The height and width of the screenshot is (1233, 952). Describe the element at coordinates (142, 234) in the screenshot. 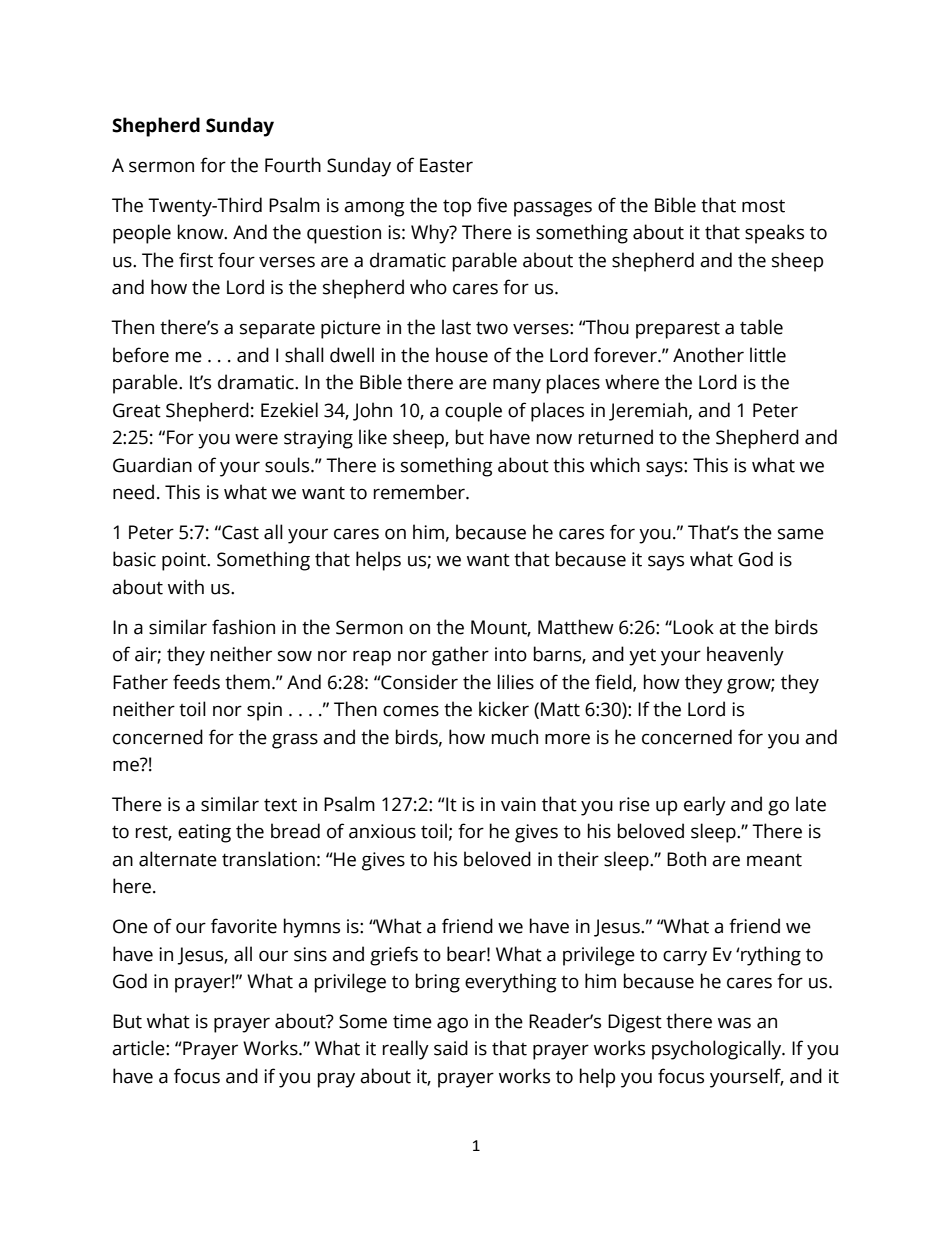

I see `people` at that location.
